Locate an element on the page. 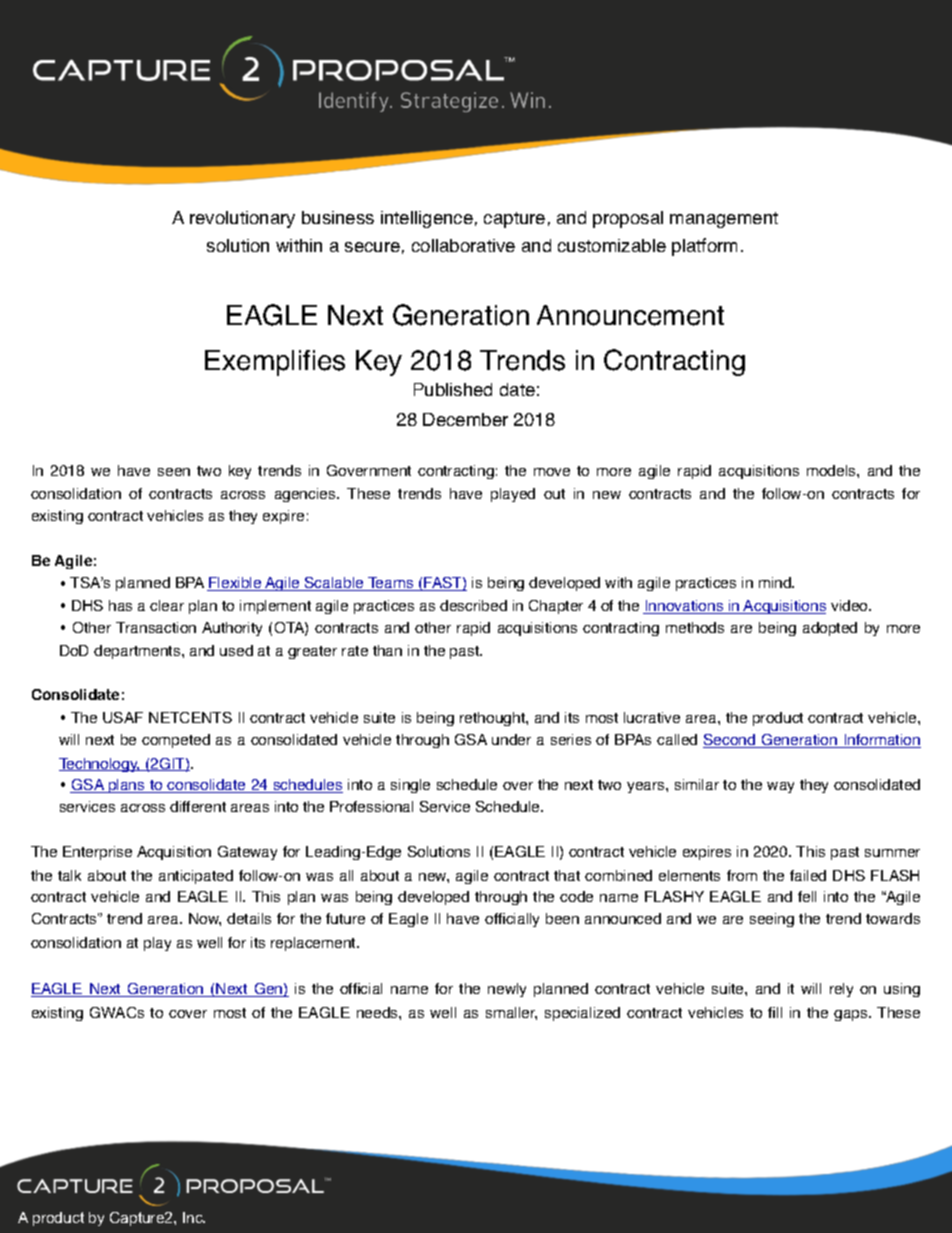  models is located at coordinates (832, 470).
